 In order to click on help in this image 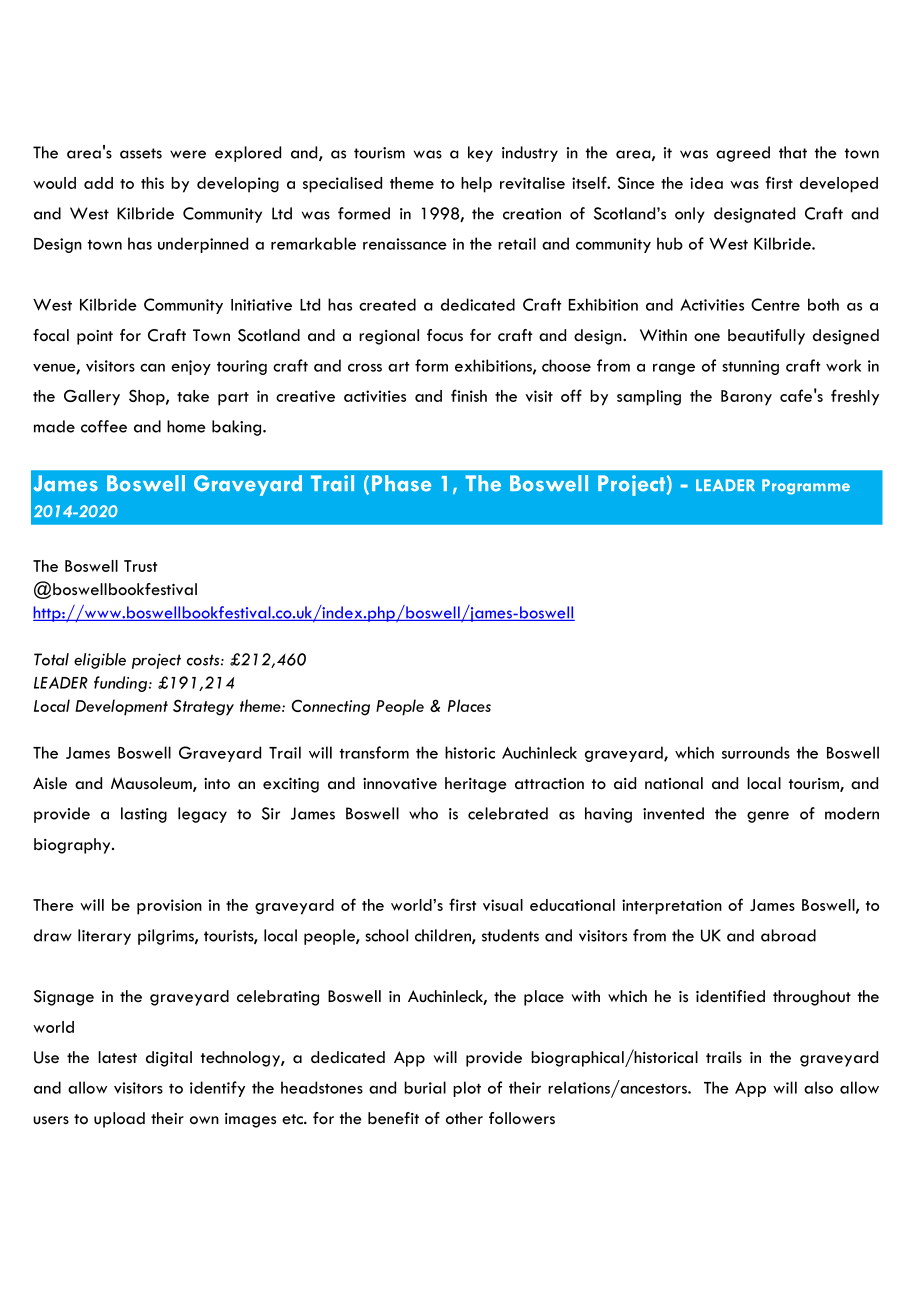, I will do `click(476, 185)`.
